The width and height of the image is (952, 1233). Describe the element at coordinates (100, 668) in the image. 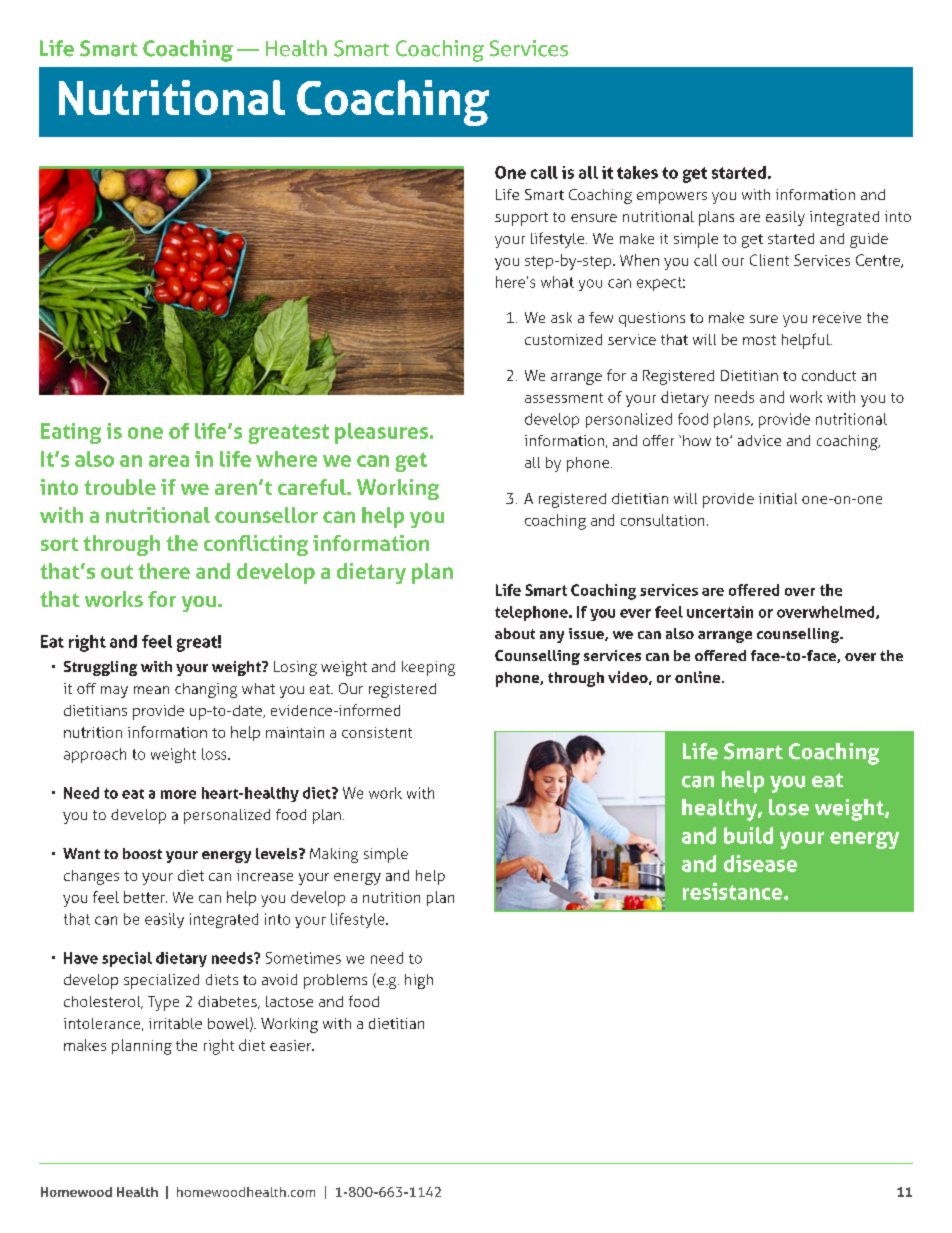

I see `Struggling` at that location.
